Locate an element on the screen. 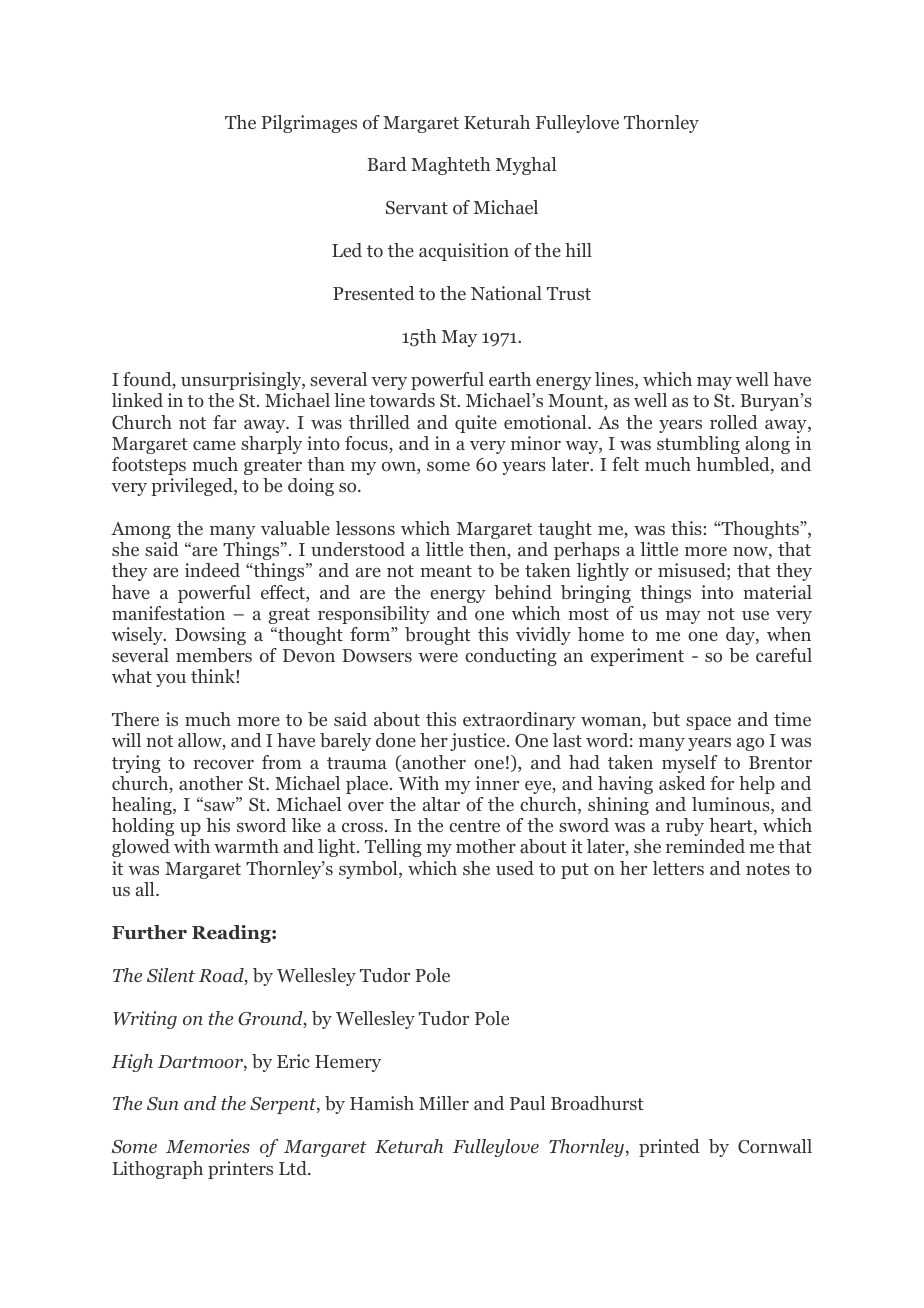 The image size is (924, 1308). Pilgrimages is located at coordinates (309, 124).
